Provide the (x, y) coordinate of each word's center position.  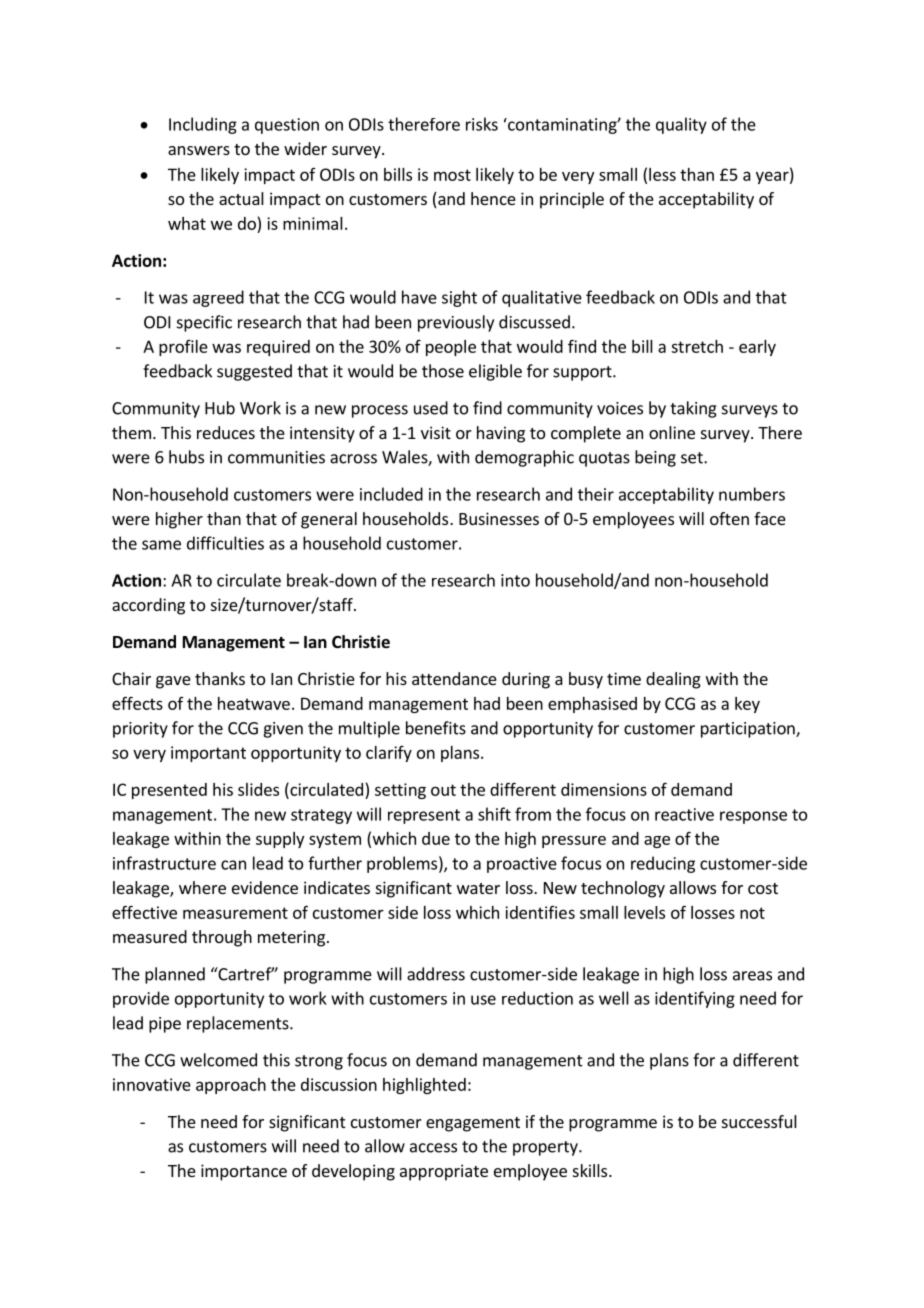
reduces (226, 432)
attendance (454, 678)
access (433, 1148)
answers (199, 150)
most (452, 175)
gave (173, 682)
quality (681, 125)
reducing (663, 864)
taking (693, 409)
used (431, 408)
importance (244, 1172)
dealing (673, 680)
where (202, 887)
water (478, 888)
